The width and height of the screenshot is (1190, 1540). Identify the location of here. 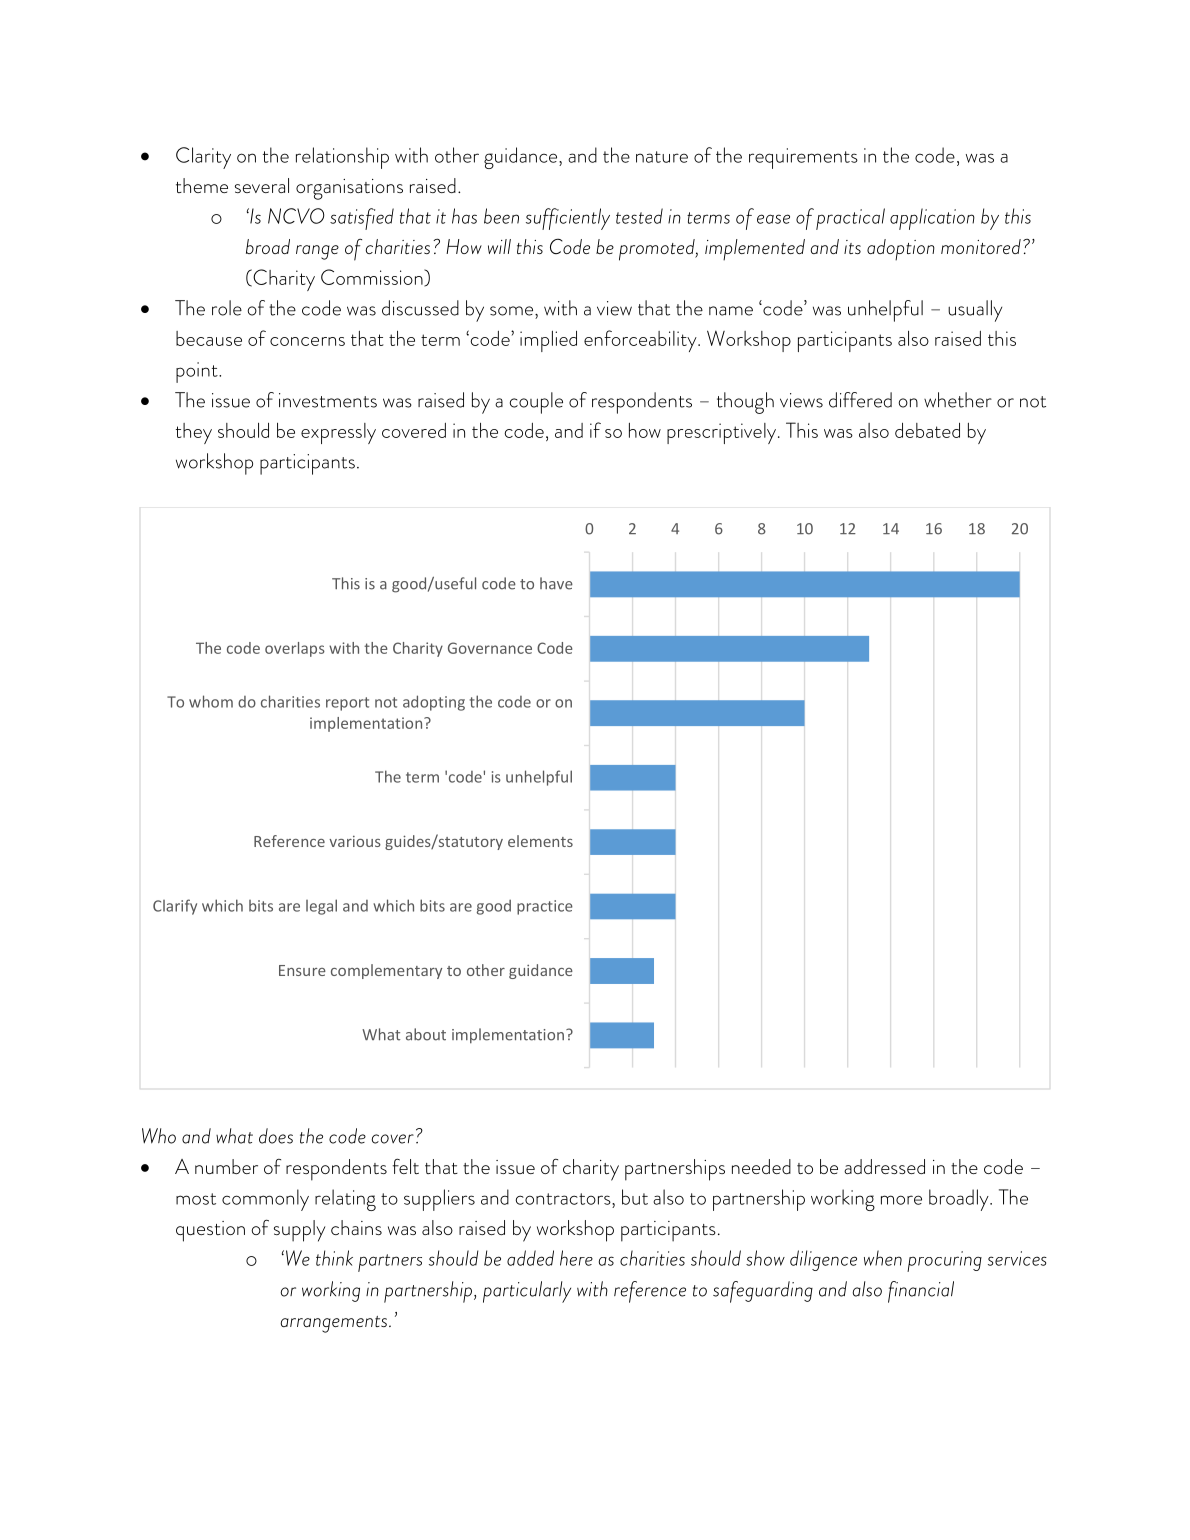
(576, 1258).
